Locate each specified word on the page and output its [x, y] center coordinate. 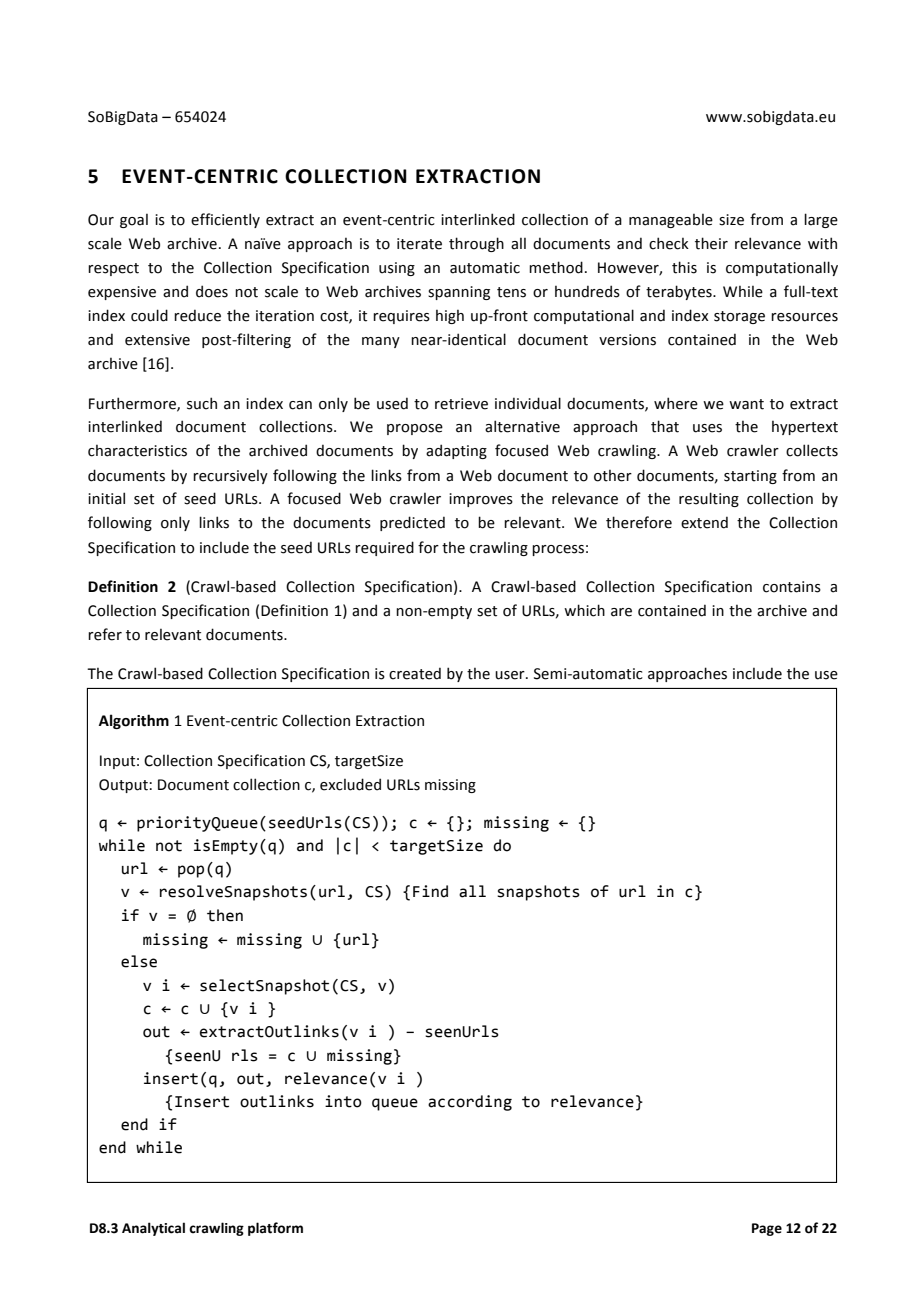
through [476, 244]
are [621, 612]
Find [430, 891]
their [711, 243]
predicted [412, 523]
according [470, 1103]
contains [792, 587]
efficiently [225, 220]
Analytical [153, 1229]
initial [106, 498]
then [225, 915]
